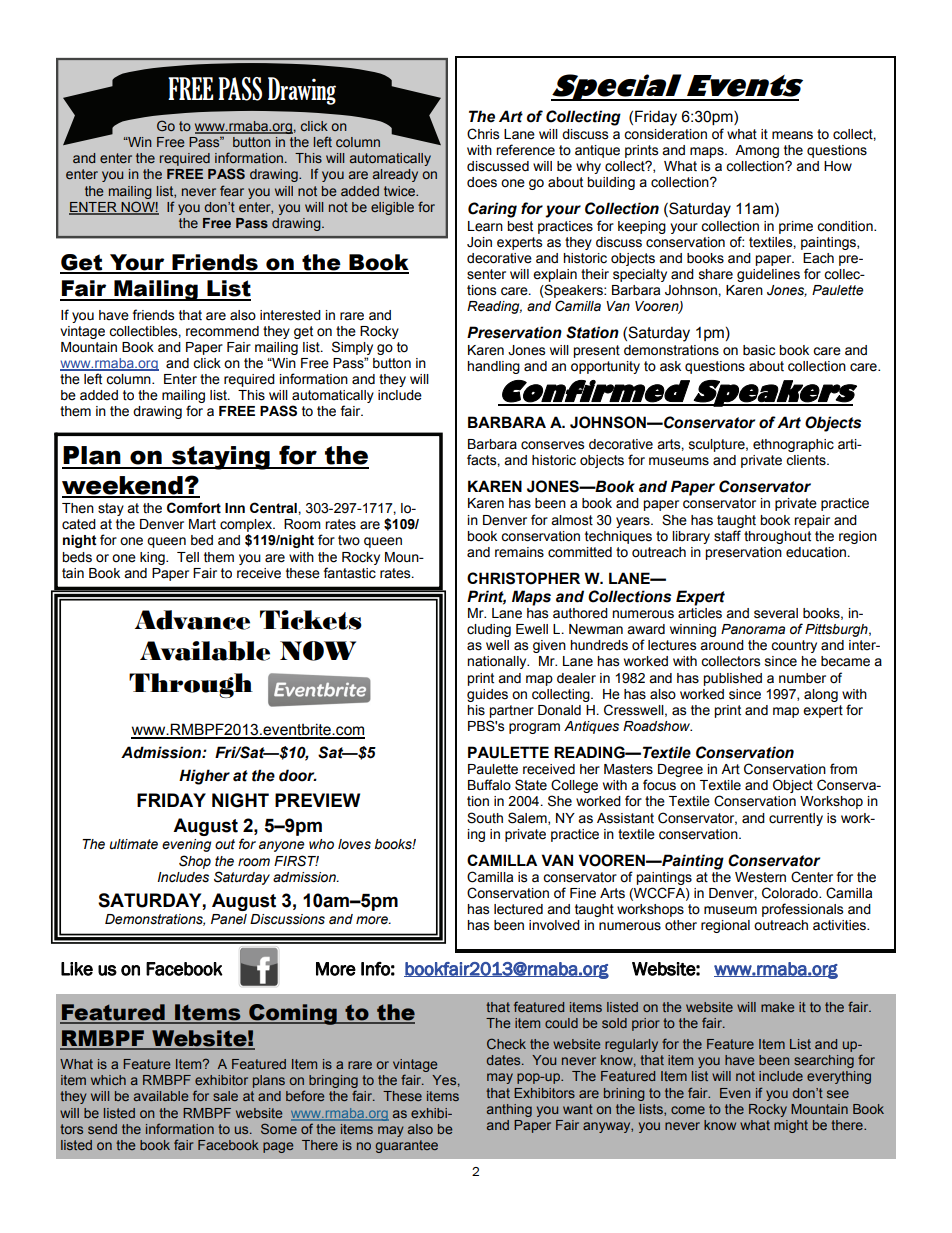 The height and width of the screenshot is (1233, 952). I want to click on which, so click(108, 1080).
